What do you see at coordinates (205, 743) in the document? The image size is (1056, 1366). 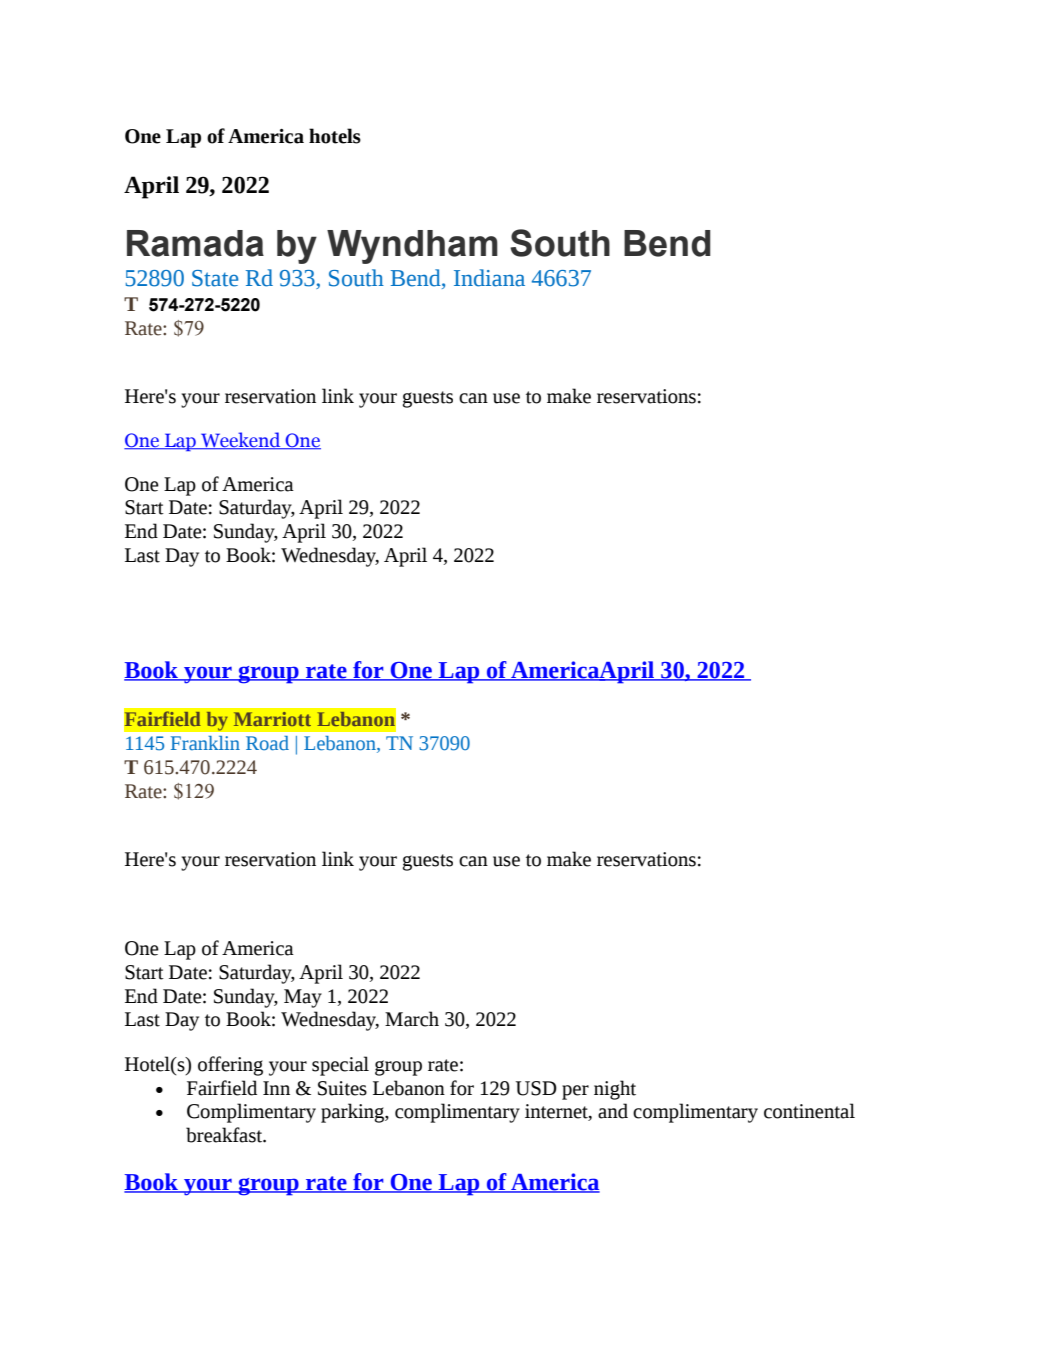 I see `Franklin` at bounding box center [205, 743].
